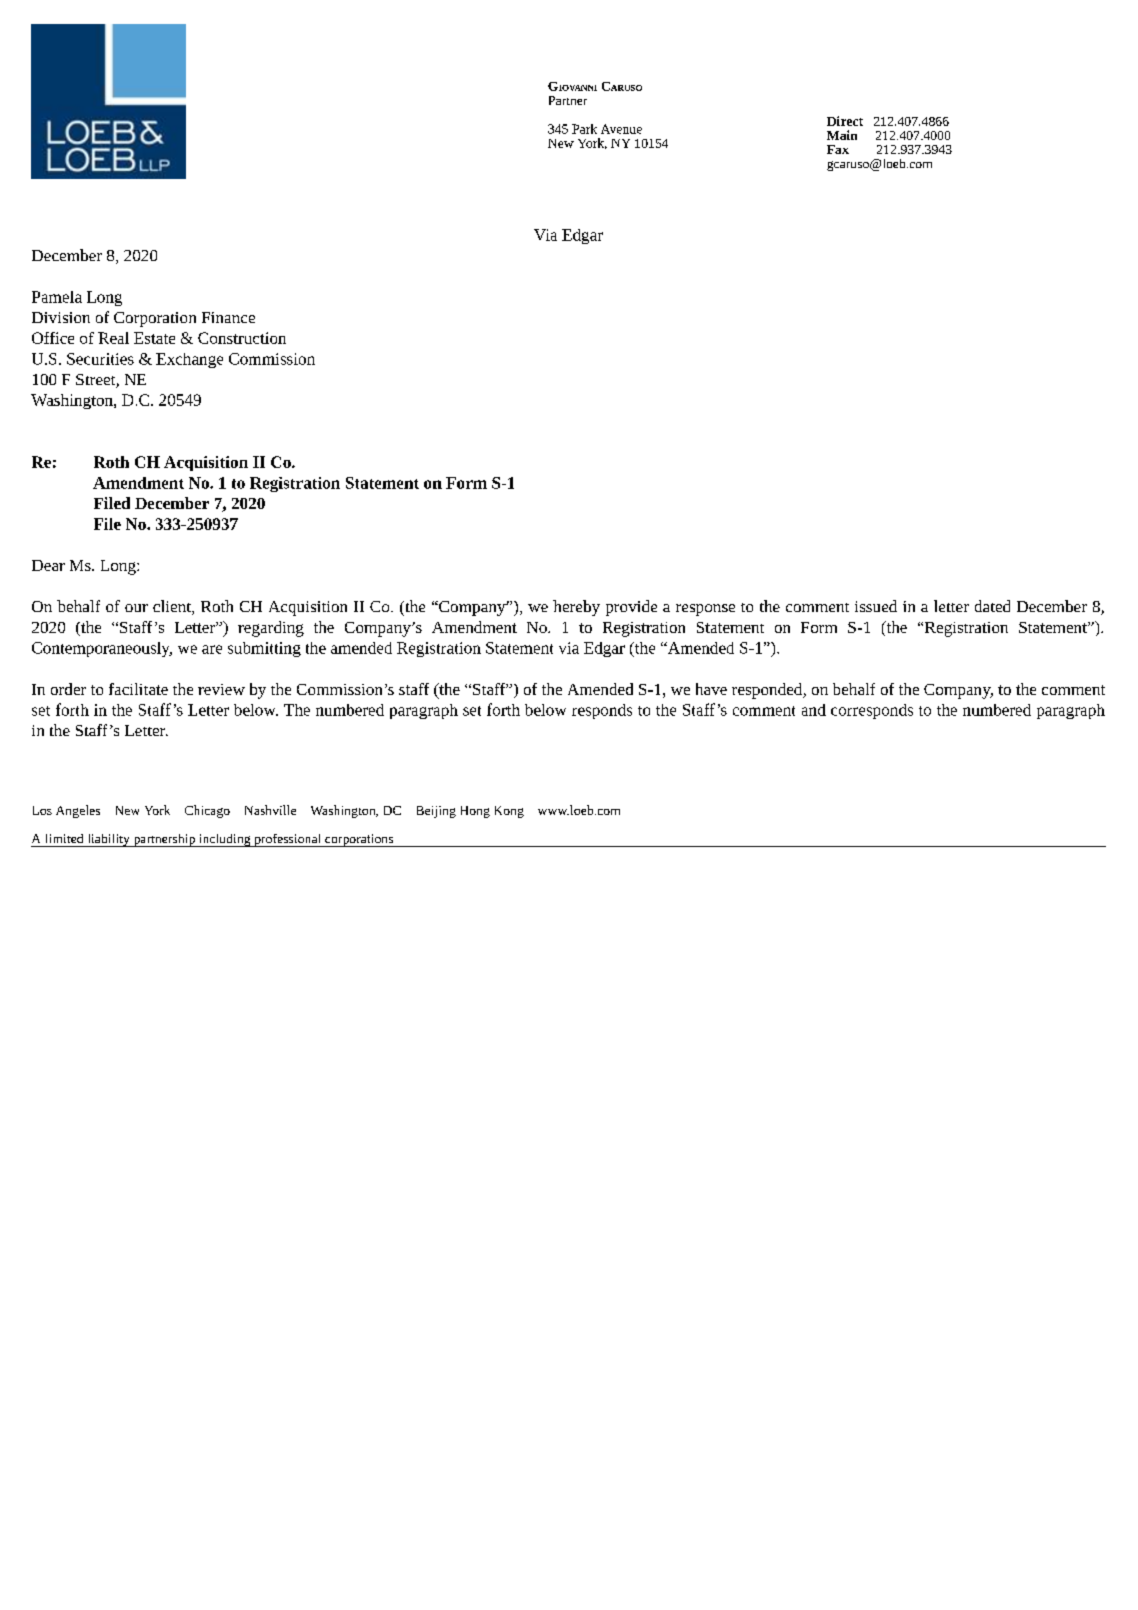 This image has height=1610, width=1138. What do you see at coordinates (57, 297) in the image?
I see `Pamela` at bounding box center [57, 297].
